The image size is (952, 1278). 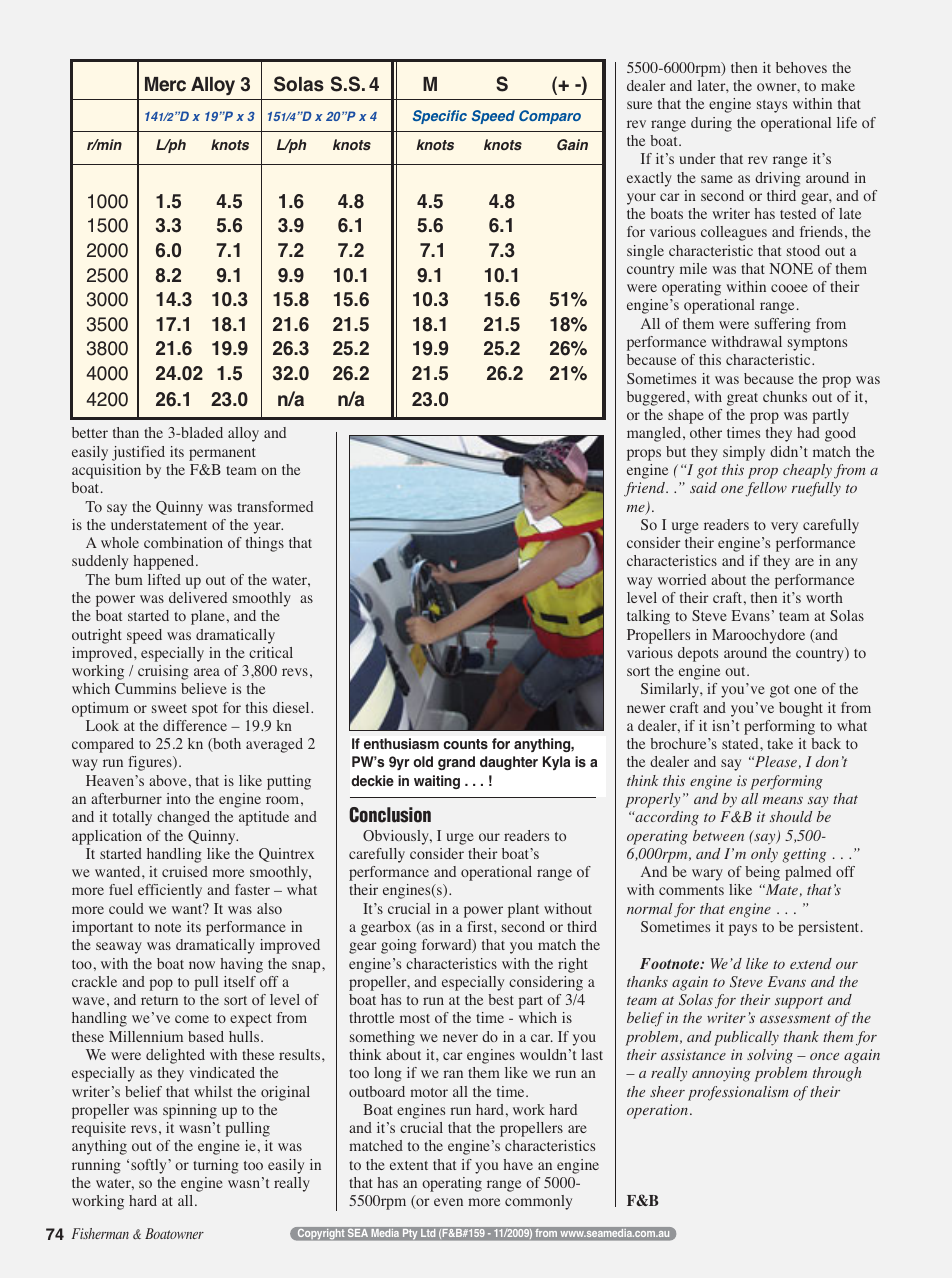 I want to click on cruising, so click(x=163, y=672).
